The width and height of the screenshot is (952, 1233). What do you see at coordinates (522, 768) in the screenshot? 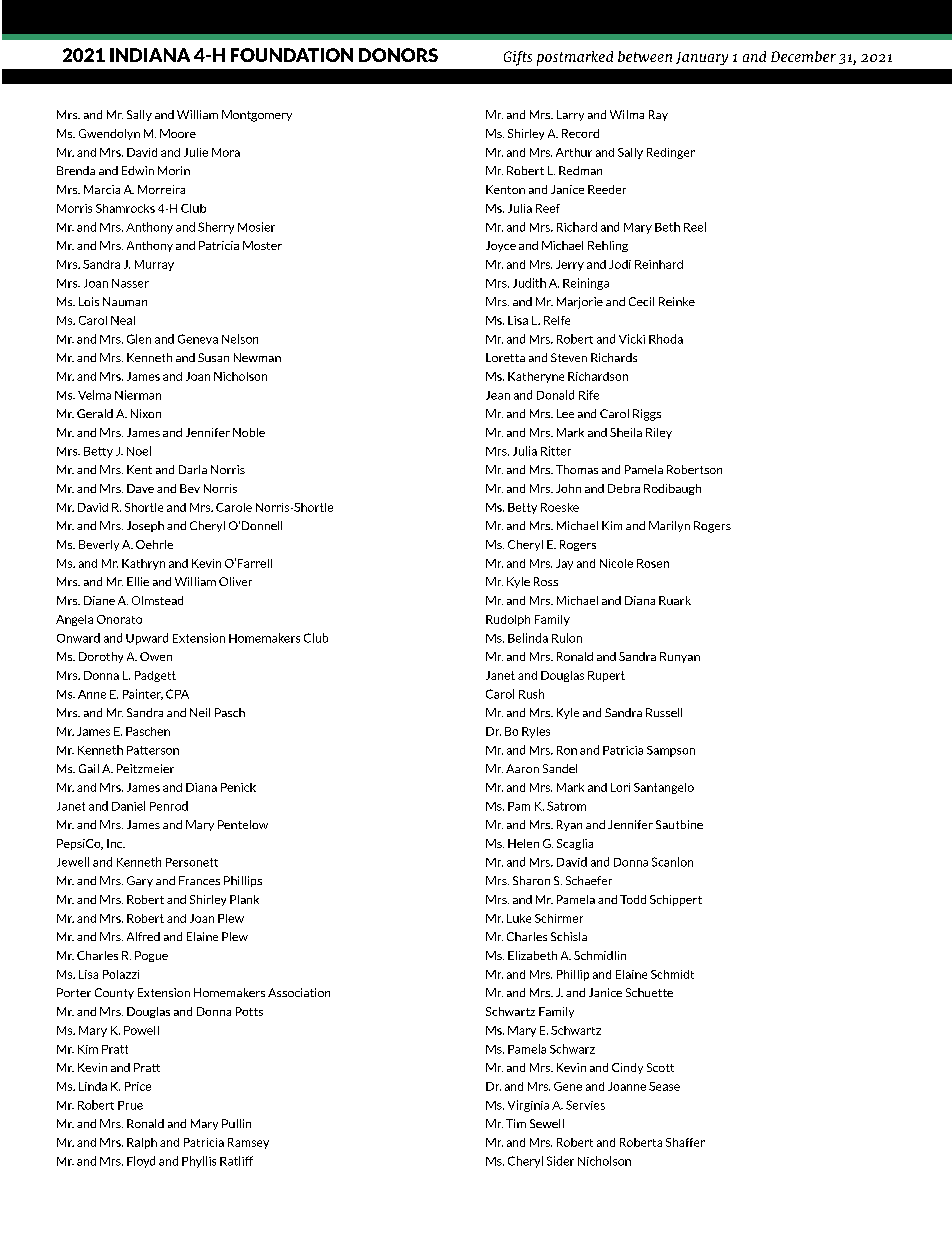
I see `Aaron` at bounding box center [522, 768].
